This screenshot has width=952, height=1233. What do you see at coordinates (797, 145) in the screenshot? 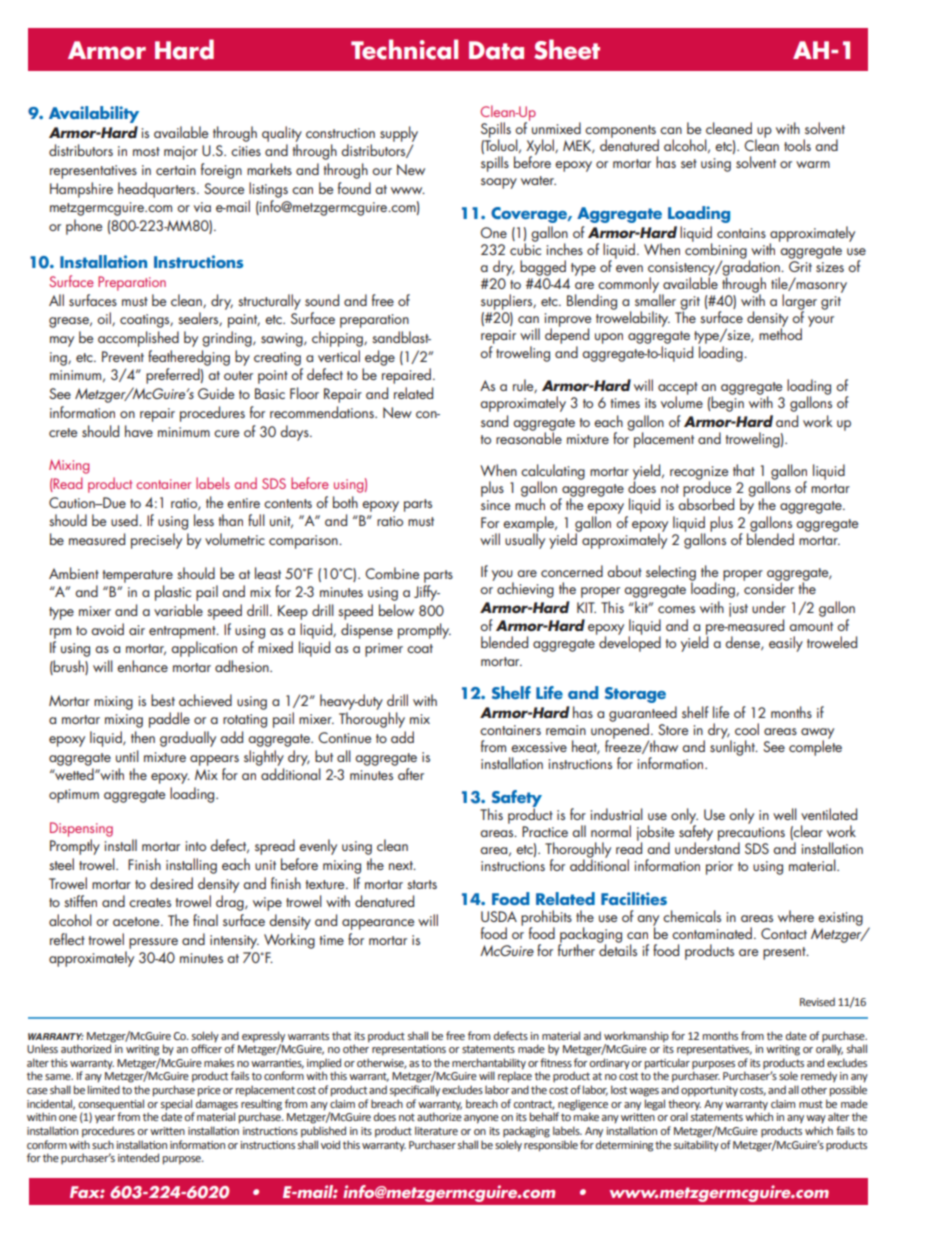
I see `tools` at bounding box center [797, 145].
